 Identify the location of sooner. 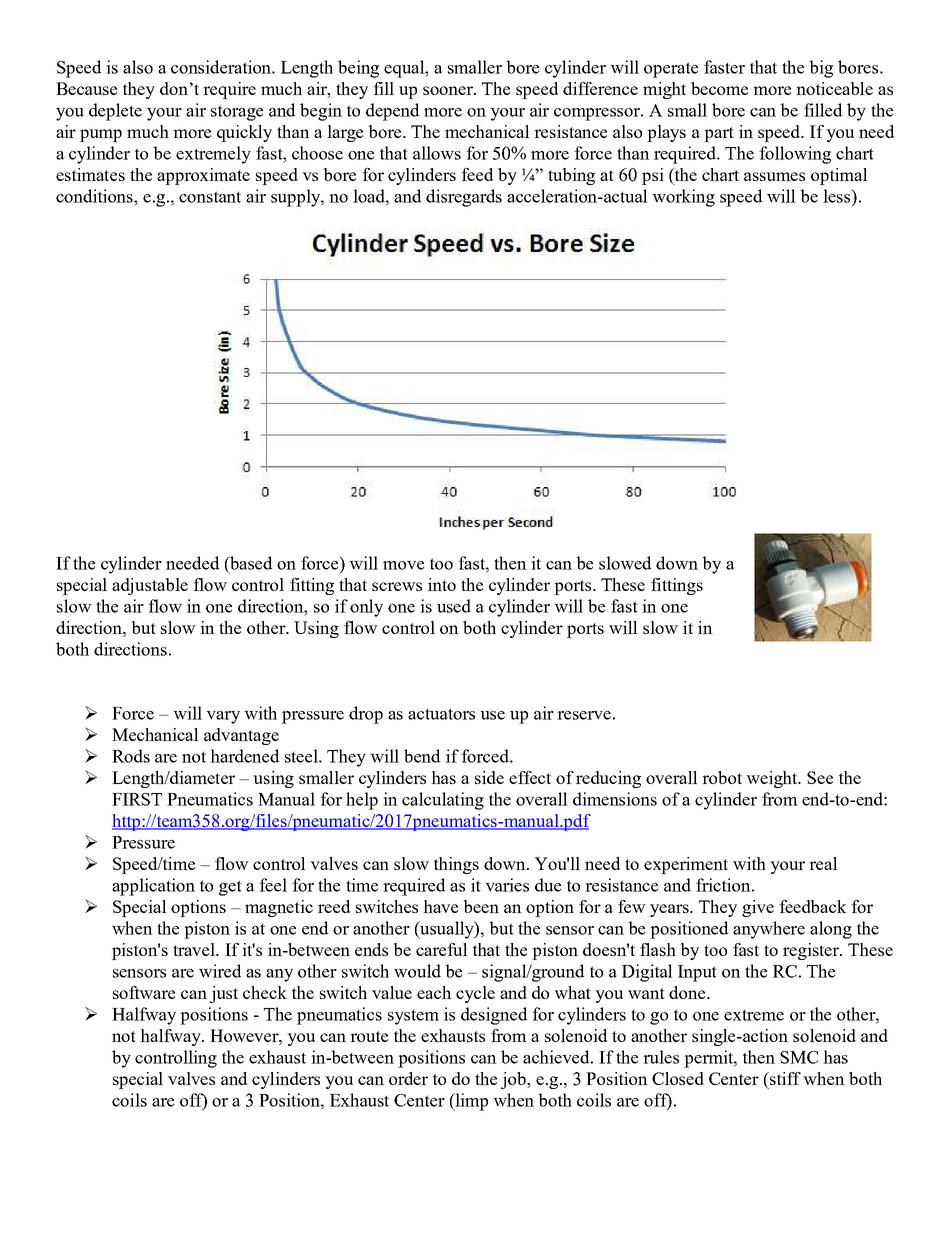
(449, 90).
